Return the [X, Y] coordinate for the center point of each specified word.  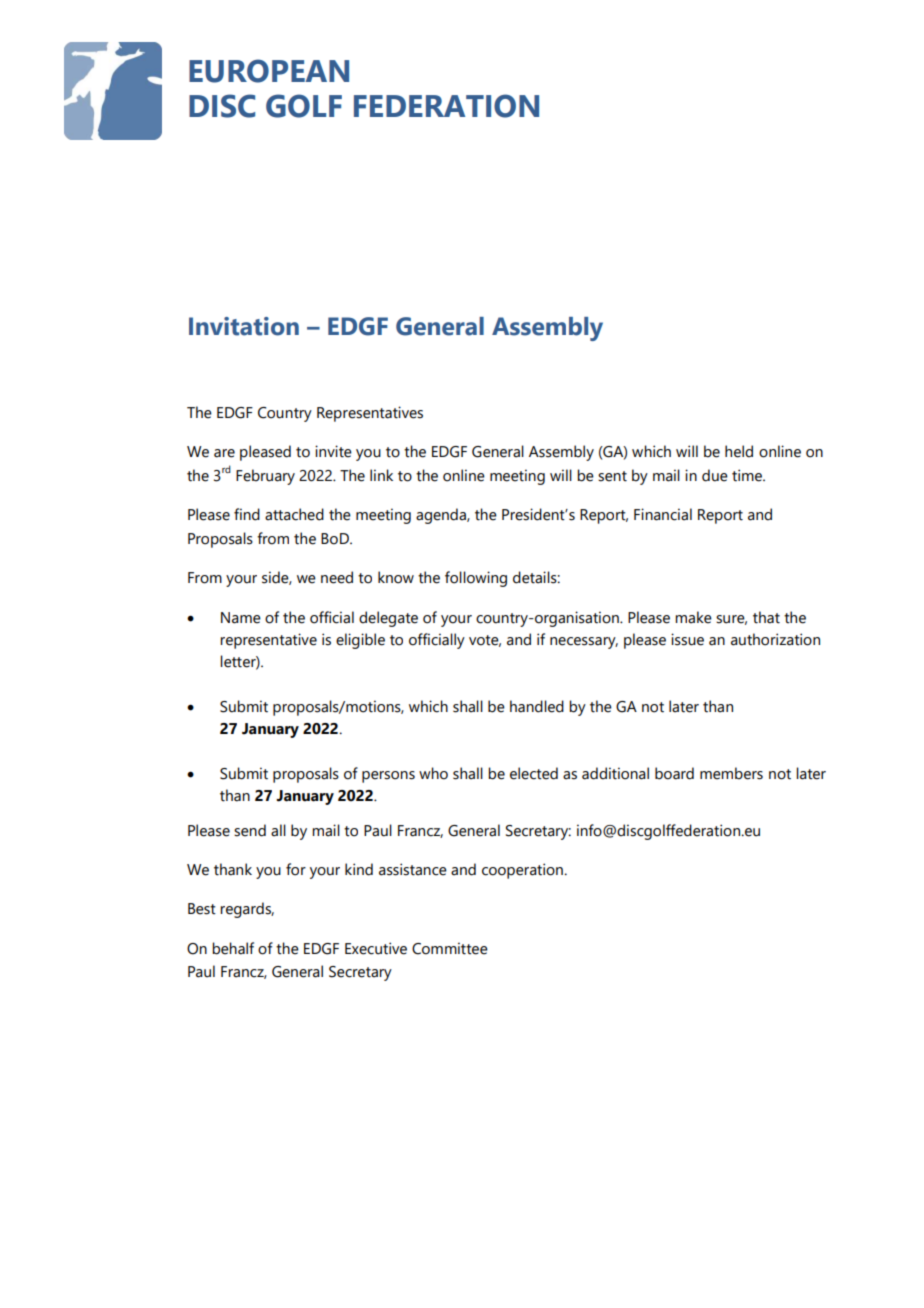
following [476, 579]
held [739, 451]
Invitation [244, 326]
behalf [233, 948]
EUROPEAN [269, 71]
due [715, 475]
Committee [450, 948]
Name [241, 618]
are [224, 453]
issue [687, 639]
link [381, 475]
